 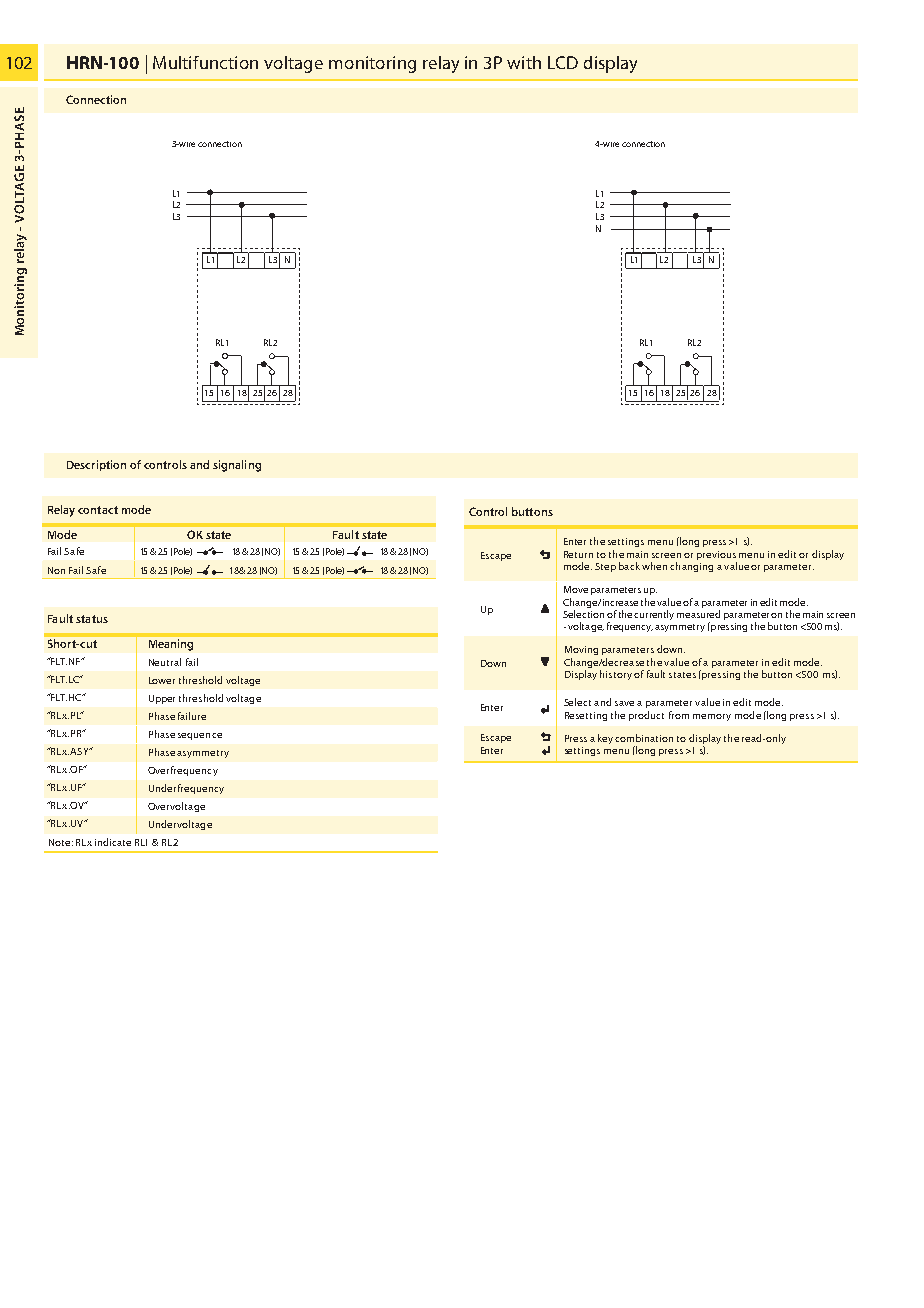 What do you see at coordinates (96, 465) in the screenshot?
I see `Description` at bounding box center [96, 465].
